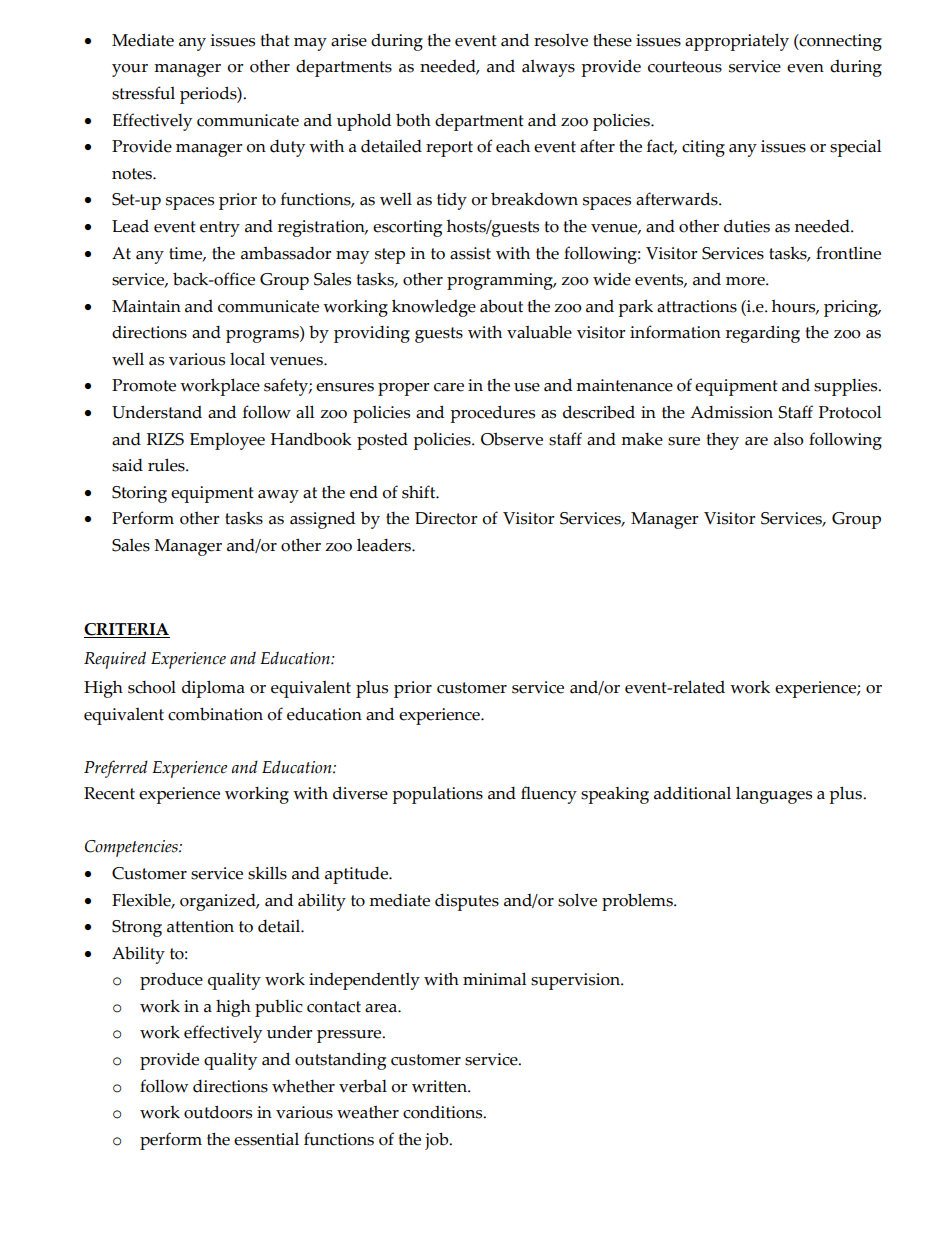  What do you see at coordinates (731, 412) in the screenshot?
I see `Admission` at bounding box center [731, 412].
